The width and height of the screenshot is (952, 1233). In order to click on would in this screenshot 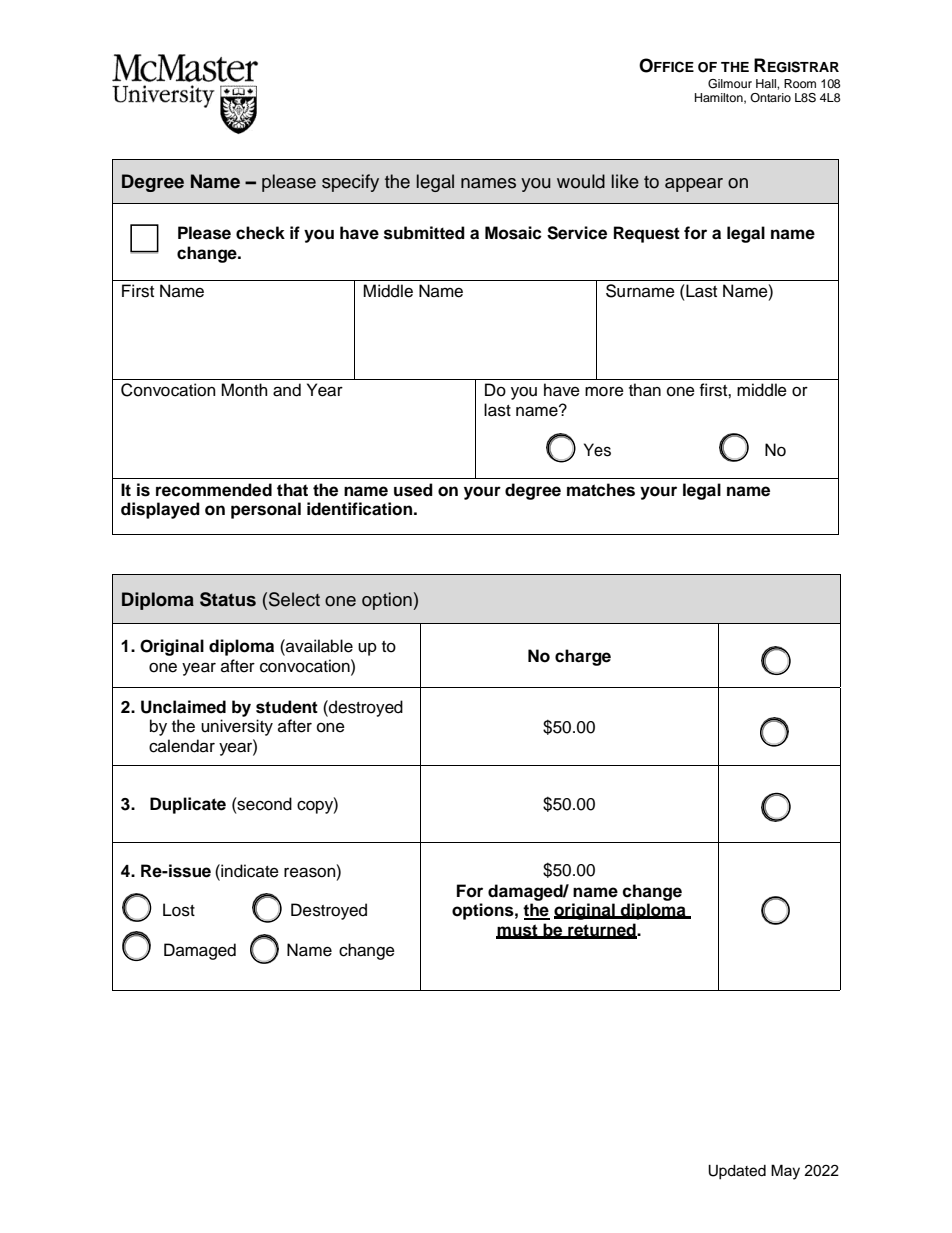, I will do `click(581, 181)`.
